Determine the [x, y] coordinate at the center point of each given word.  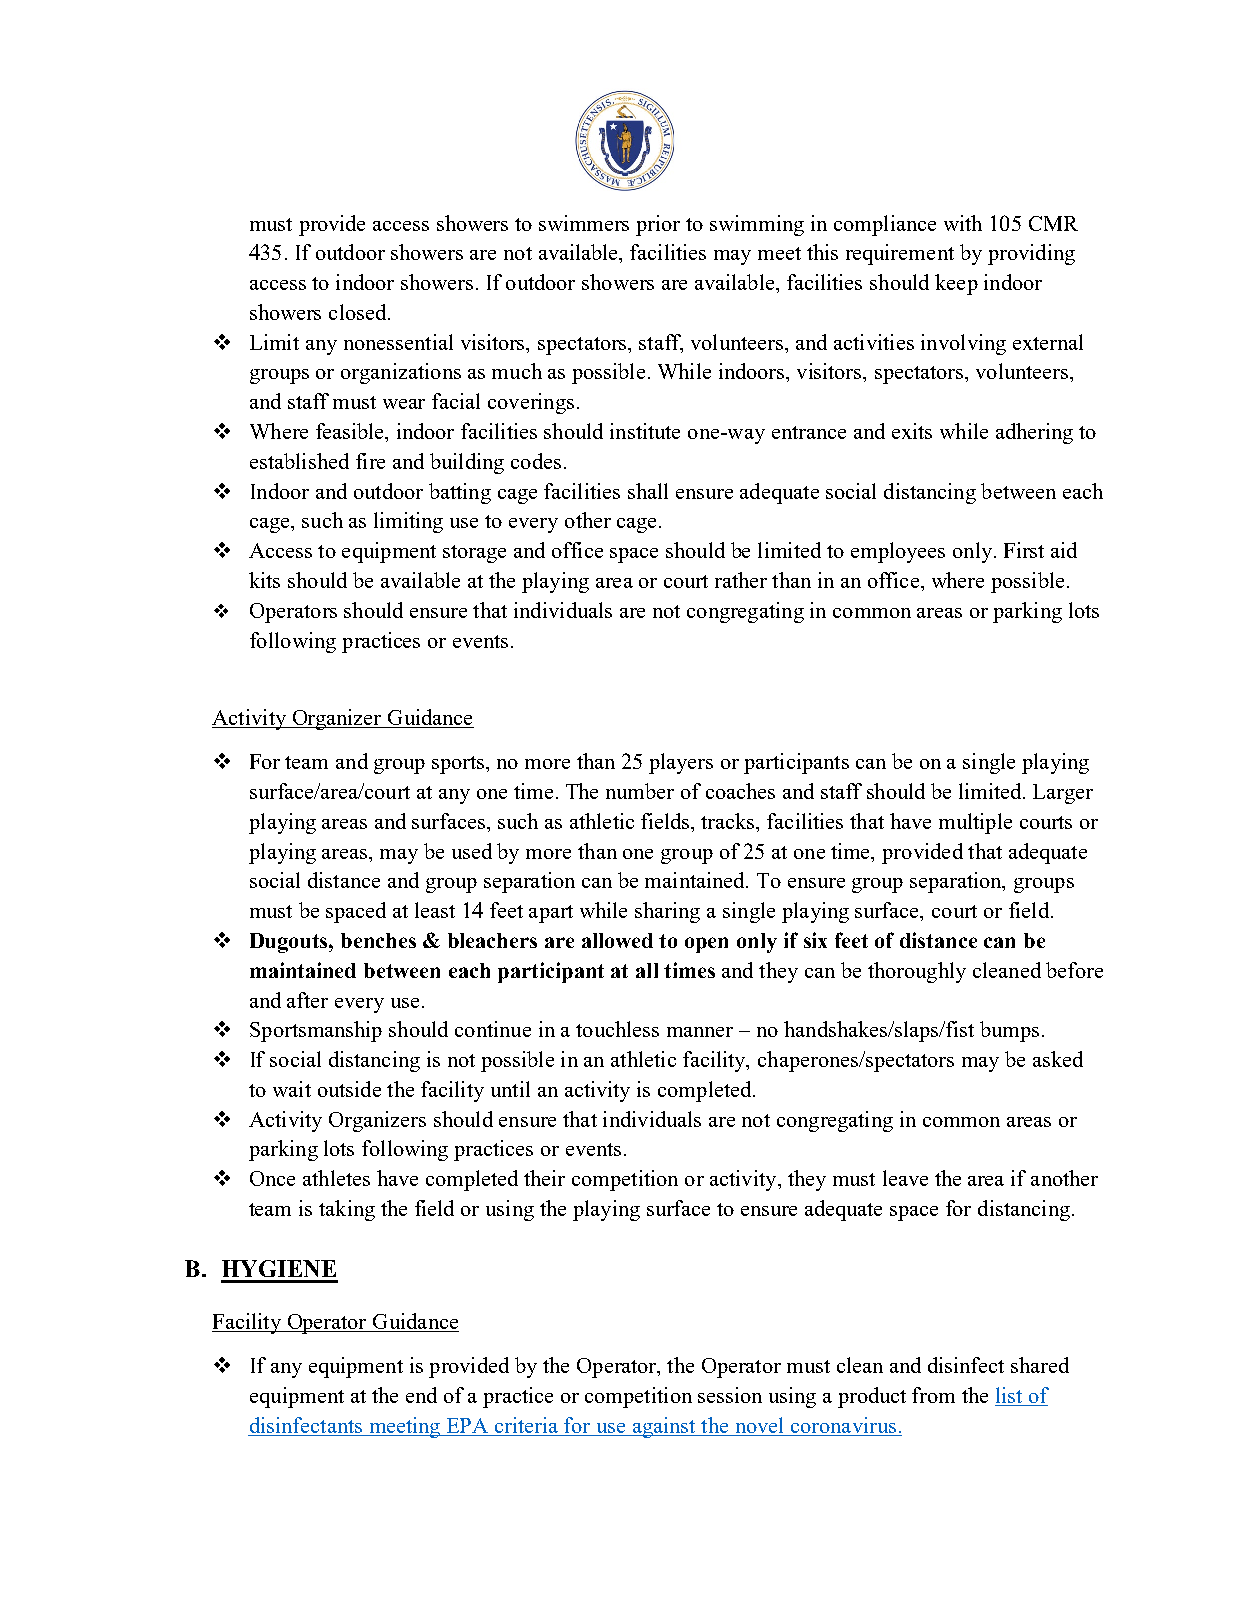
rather [741, 580]
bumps [1009, 1031]
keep [956, 284]
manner [700, 1032]
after [307, 1000]
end [421, 1395]
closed [359, 312]
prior [658, 225]
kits [264, 580]
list [1010, 1396]
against [664, 1427]
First [1024, 550]
